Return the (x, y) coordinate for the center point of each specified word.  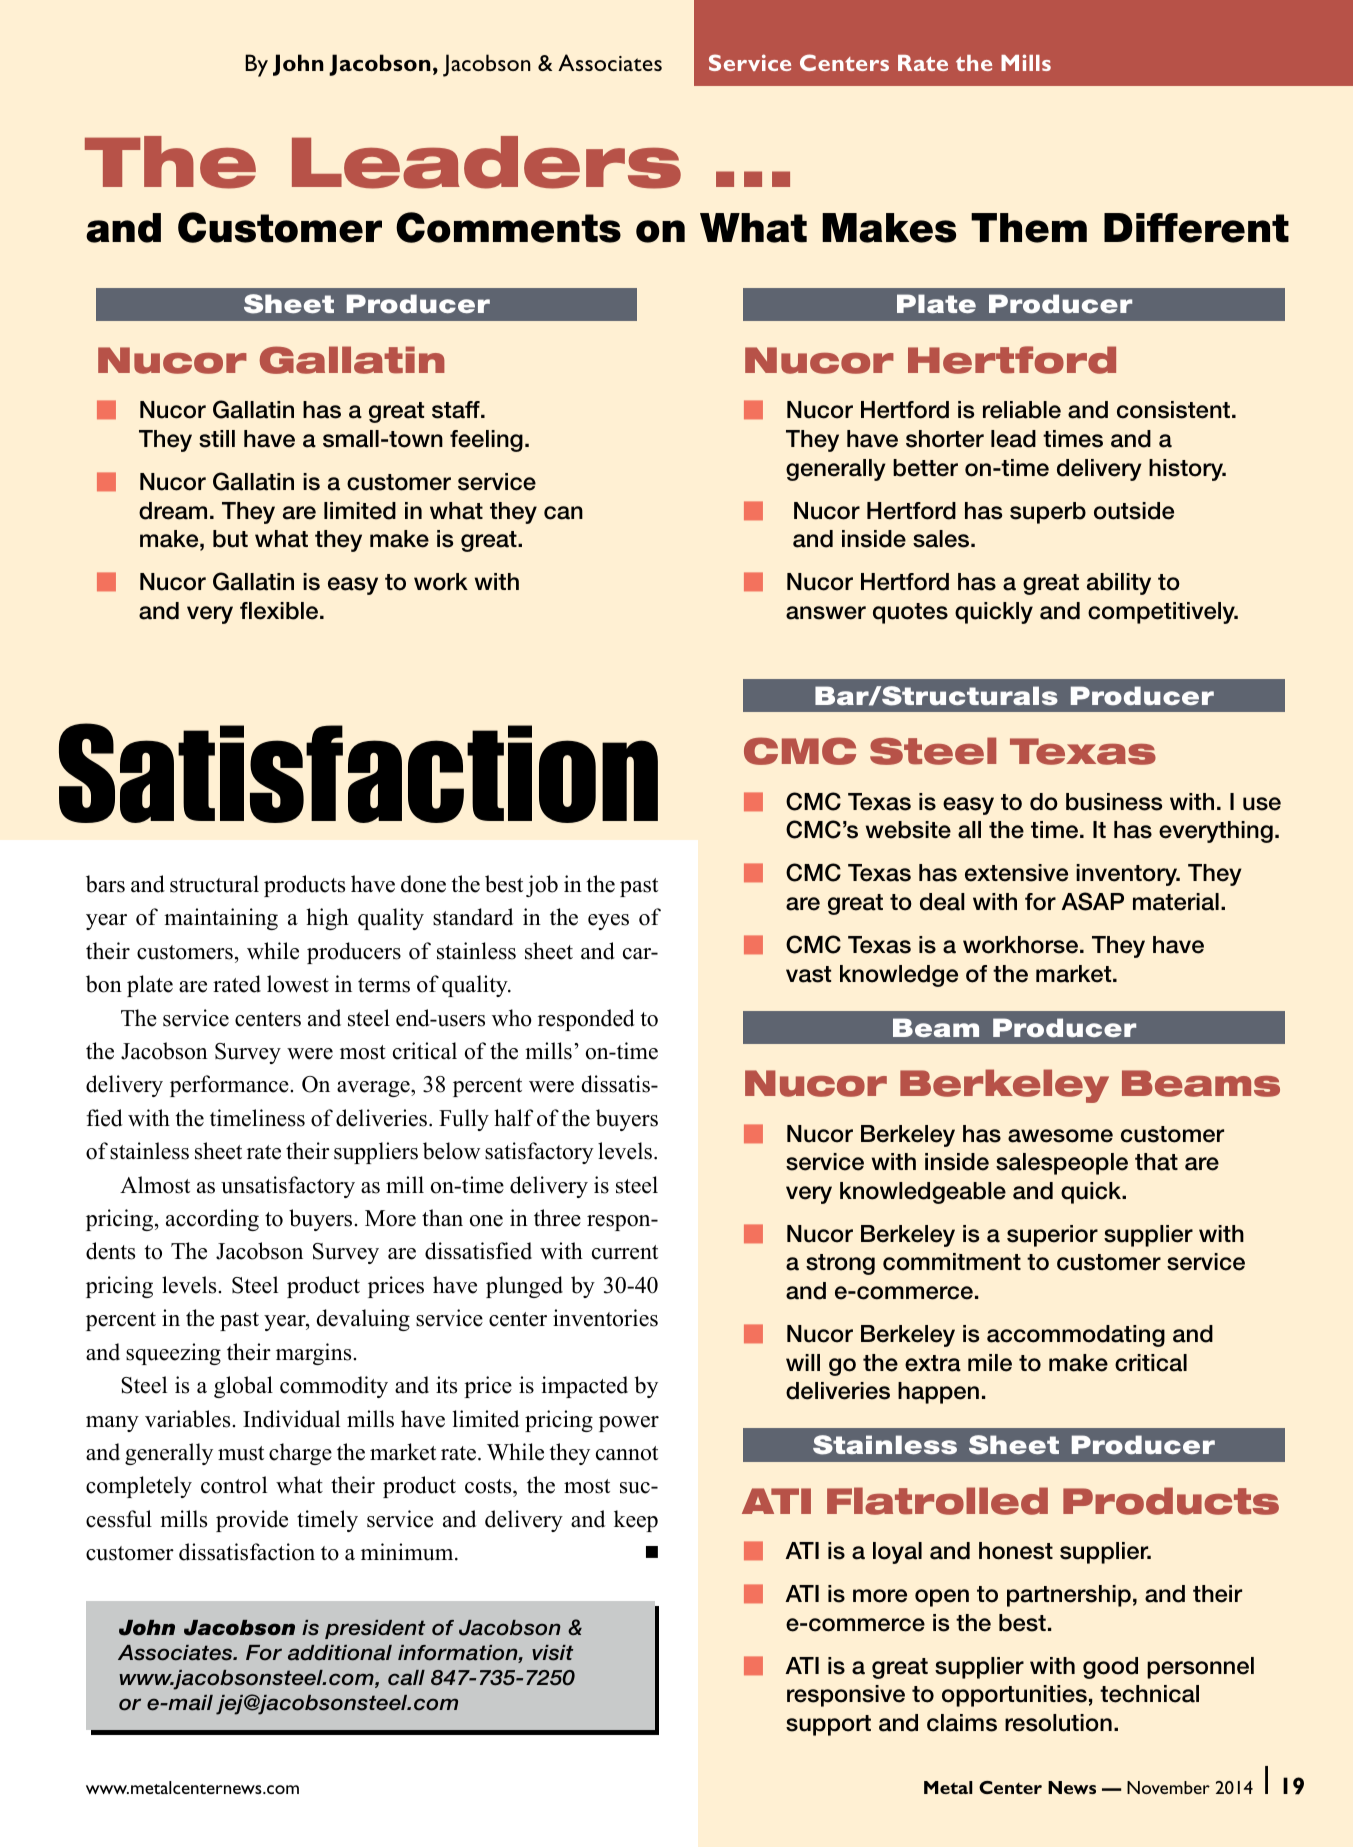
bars (105, 884)
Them (1029, 228)
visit (553, 1653)
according (212, 1220)
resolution (1058, 1723)
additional (340, 1653)
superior (1052, 1236)
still (217, 439)
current (625, 1252)
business (1114, 802)
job (542, 886)
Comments (508, 227)
